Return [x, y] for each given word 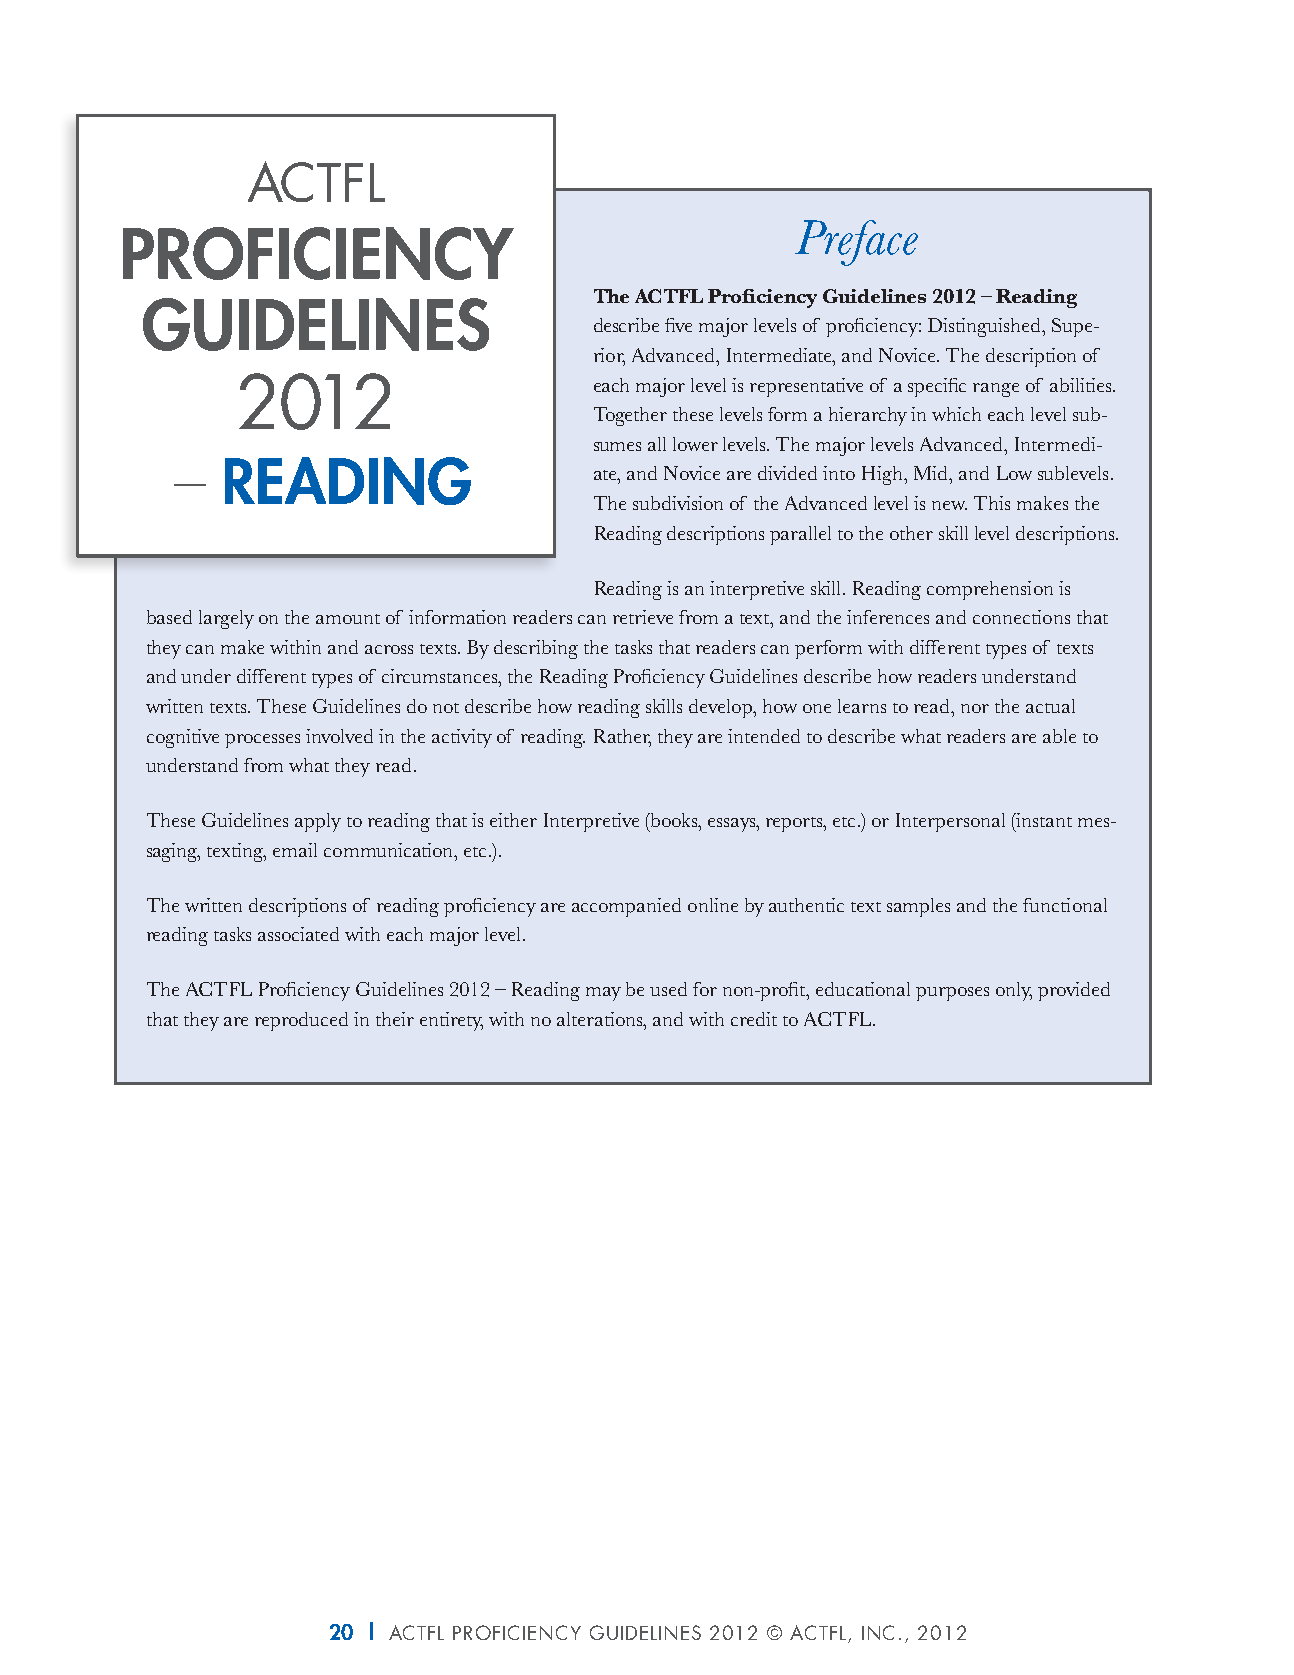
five [678, 325]
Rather [622, 737]
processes [262, 741]
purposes [952, 994]
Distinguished [985, 327]
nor [975, 708]
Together [630, 416]
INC [878, 1632]
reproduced [301, 1021]
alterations [601, 1019]
